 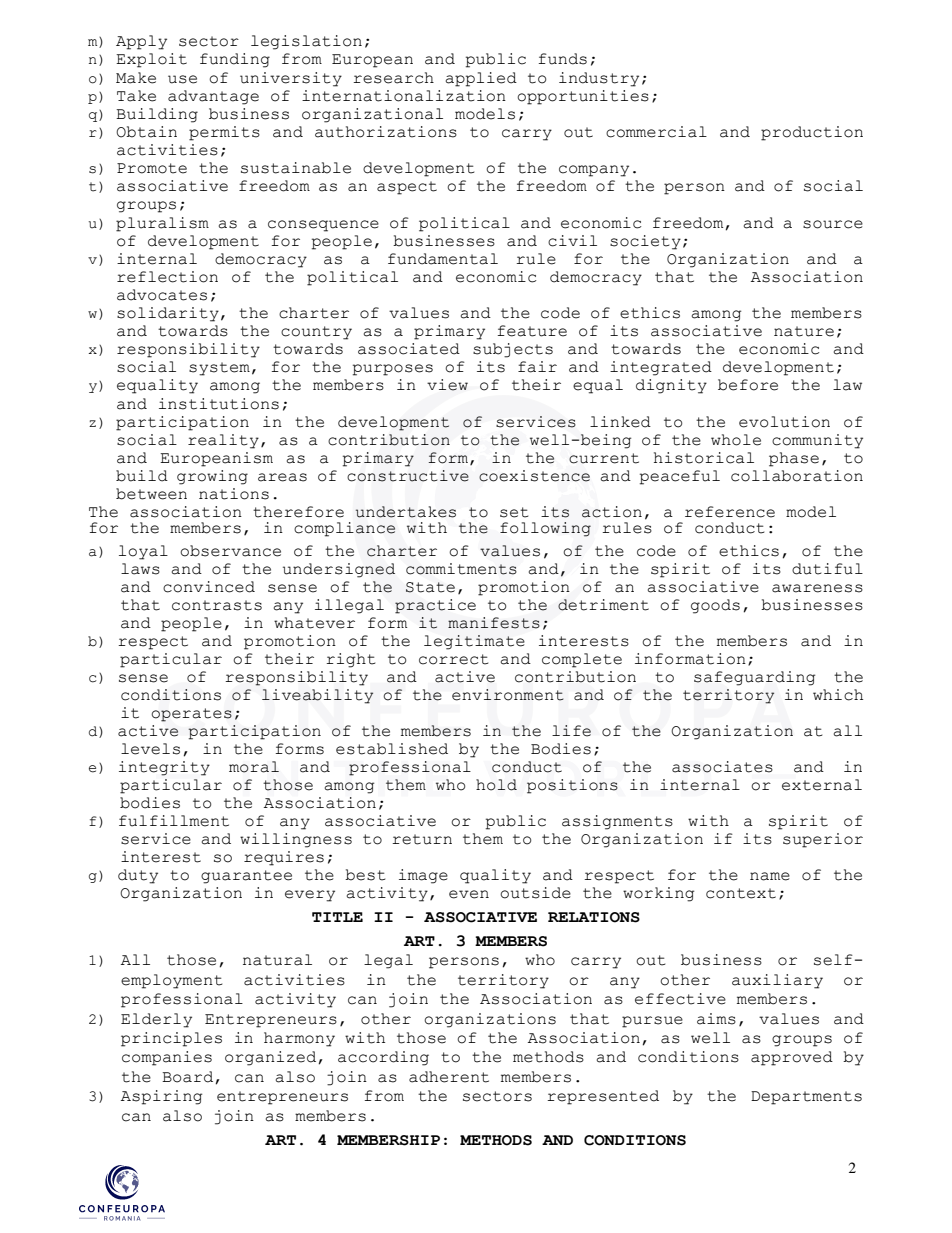 I want to click on convinced, so click(x=209, y=587).
